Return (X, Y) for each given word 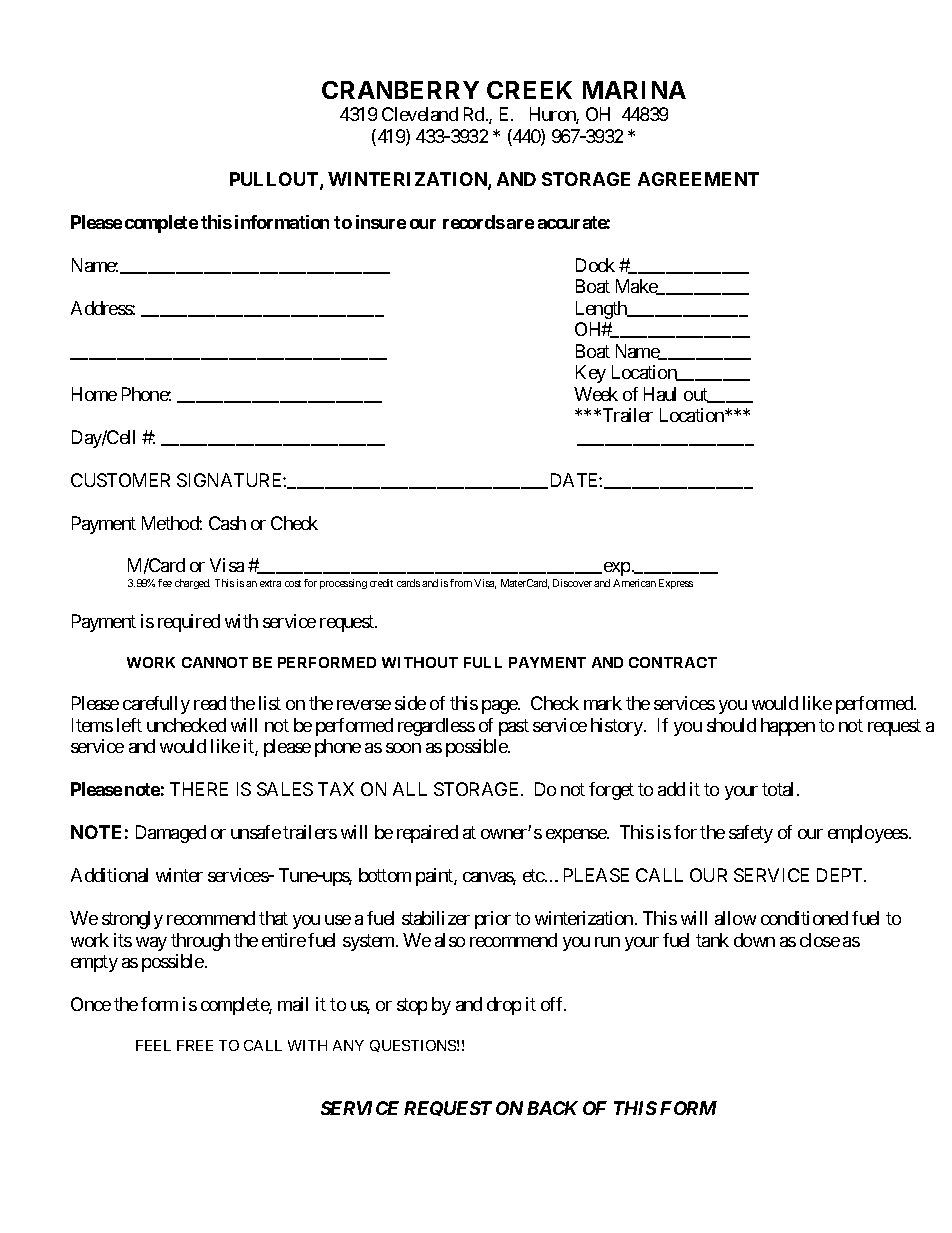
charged (192, 584)
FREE (195, 1045)
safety (751, 834)
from (461, 583)
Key (591, 374)
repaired (427, 834)
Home (94, 394)
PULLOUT (275, 180)
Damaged (171, 834)
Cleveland (420, 114)
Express (676, 584)
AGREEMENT (698, 179)
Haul (660, 394)
